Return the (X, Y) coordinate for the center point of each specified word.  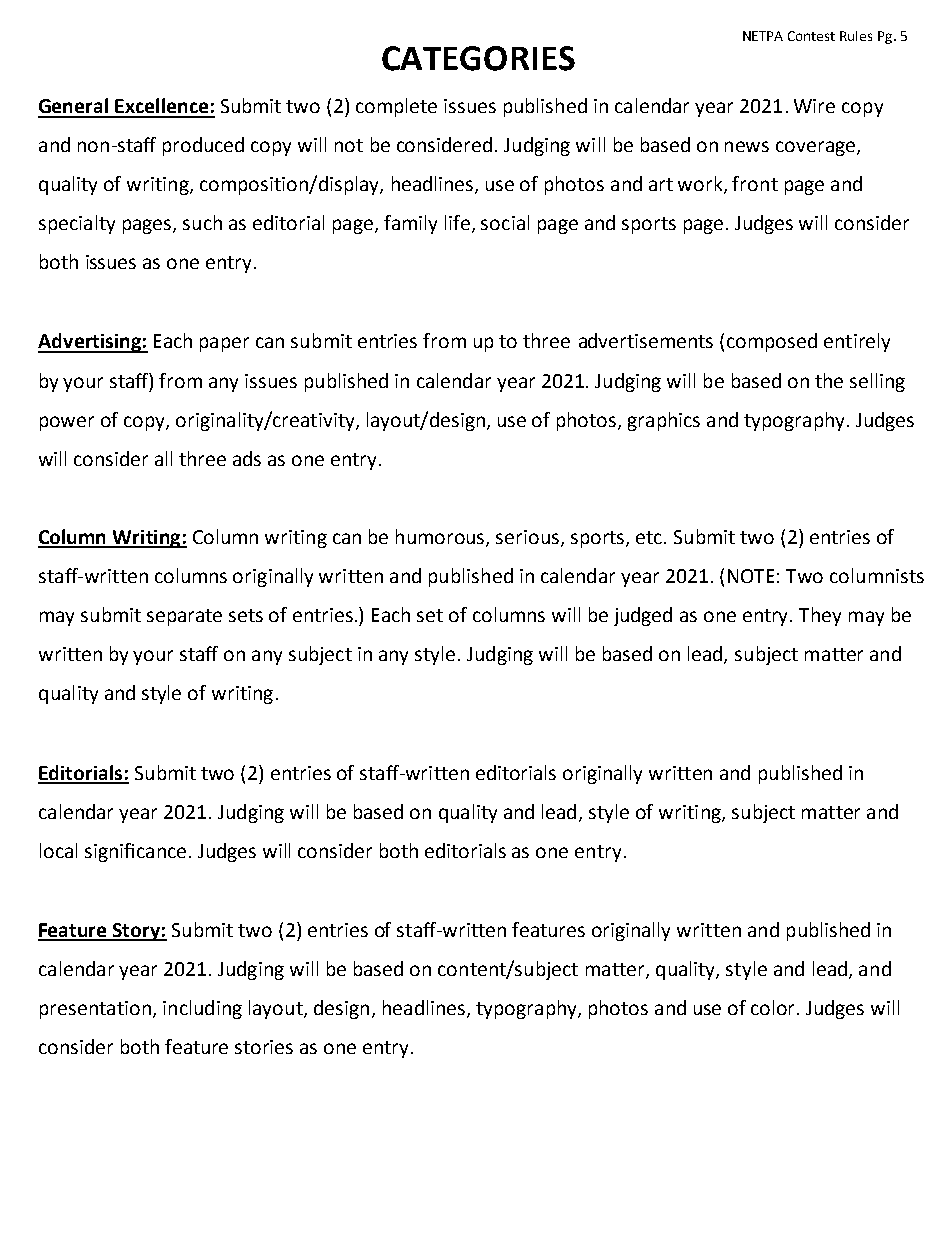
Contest (811, 36)
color (774, 1007)
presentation (95, 1010)
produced (203, 146)
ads (247, 458)
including (202, 1009)
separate (184, 617)
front (755, 183)
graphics (664, 421)
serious (527, 537)
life (457, 222)
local (58, 850)
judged (643, 616)
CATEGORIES (478, 58)
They (820, 616)
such (202, 222)
